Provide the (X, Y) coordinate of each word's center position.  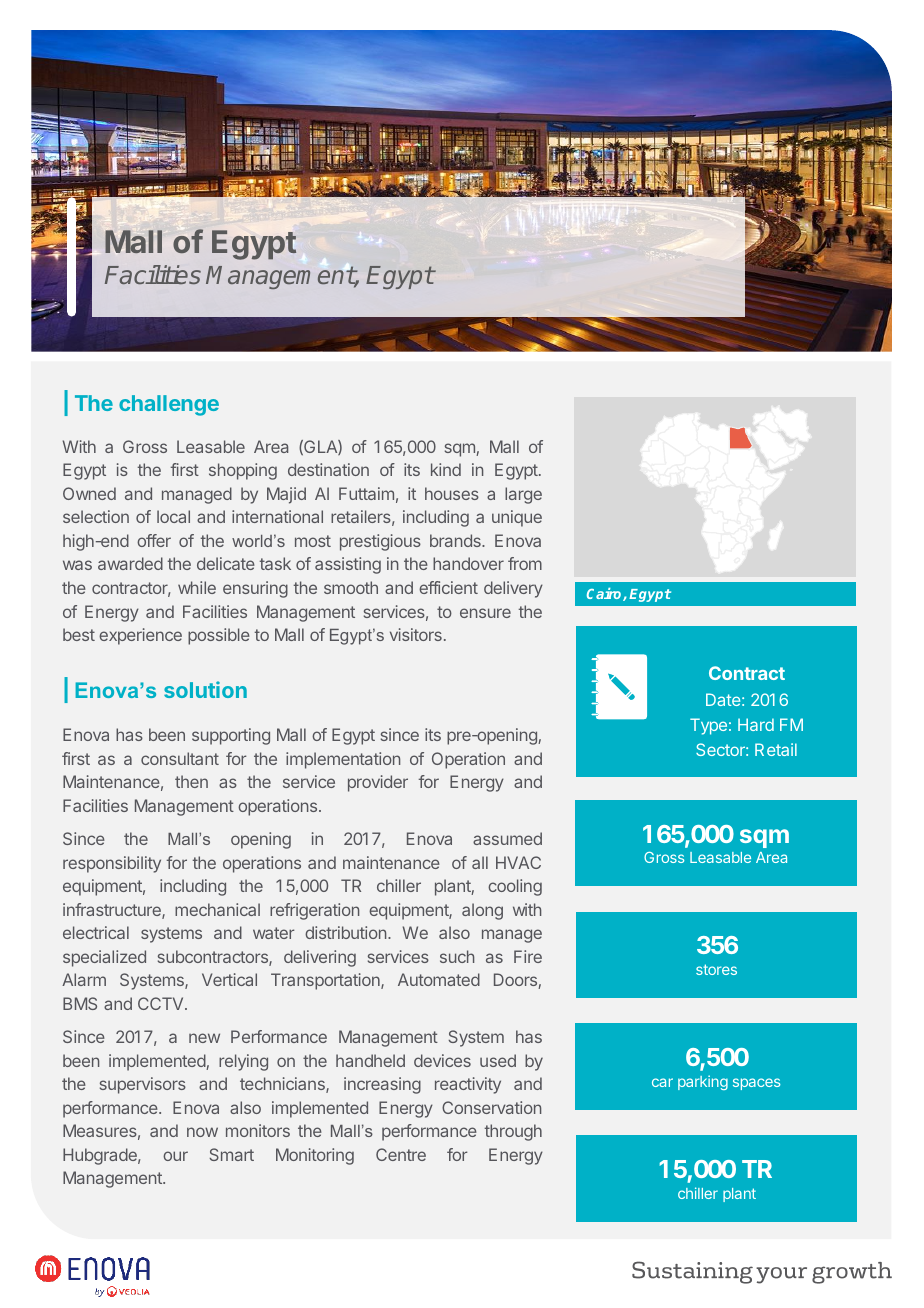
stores (716, 969)
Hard (756, 724)
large (523, 495)
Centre (401, 1154)
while (197, 587)
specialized (104, 958)
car (662, 1082)
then (191, 781)
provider (378, 783)
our (175, 1156)
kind (446, 469)
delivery (513, 589)
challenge (169, 405)
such (457, 956)
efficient (448, 587)
